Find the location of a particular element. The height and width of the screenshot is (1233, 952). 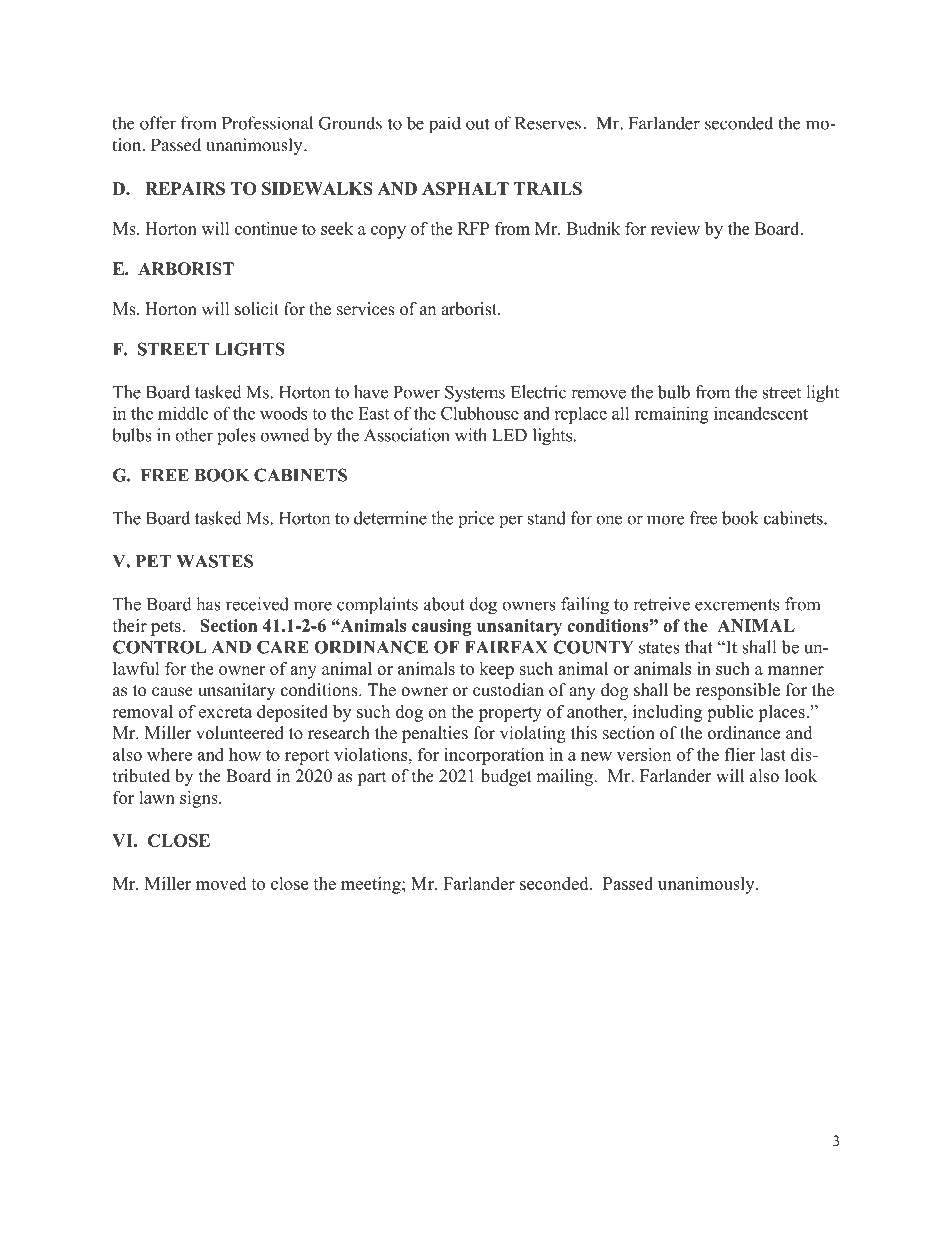

paid is located at coordinates (445, 125).
